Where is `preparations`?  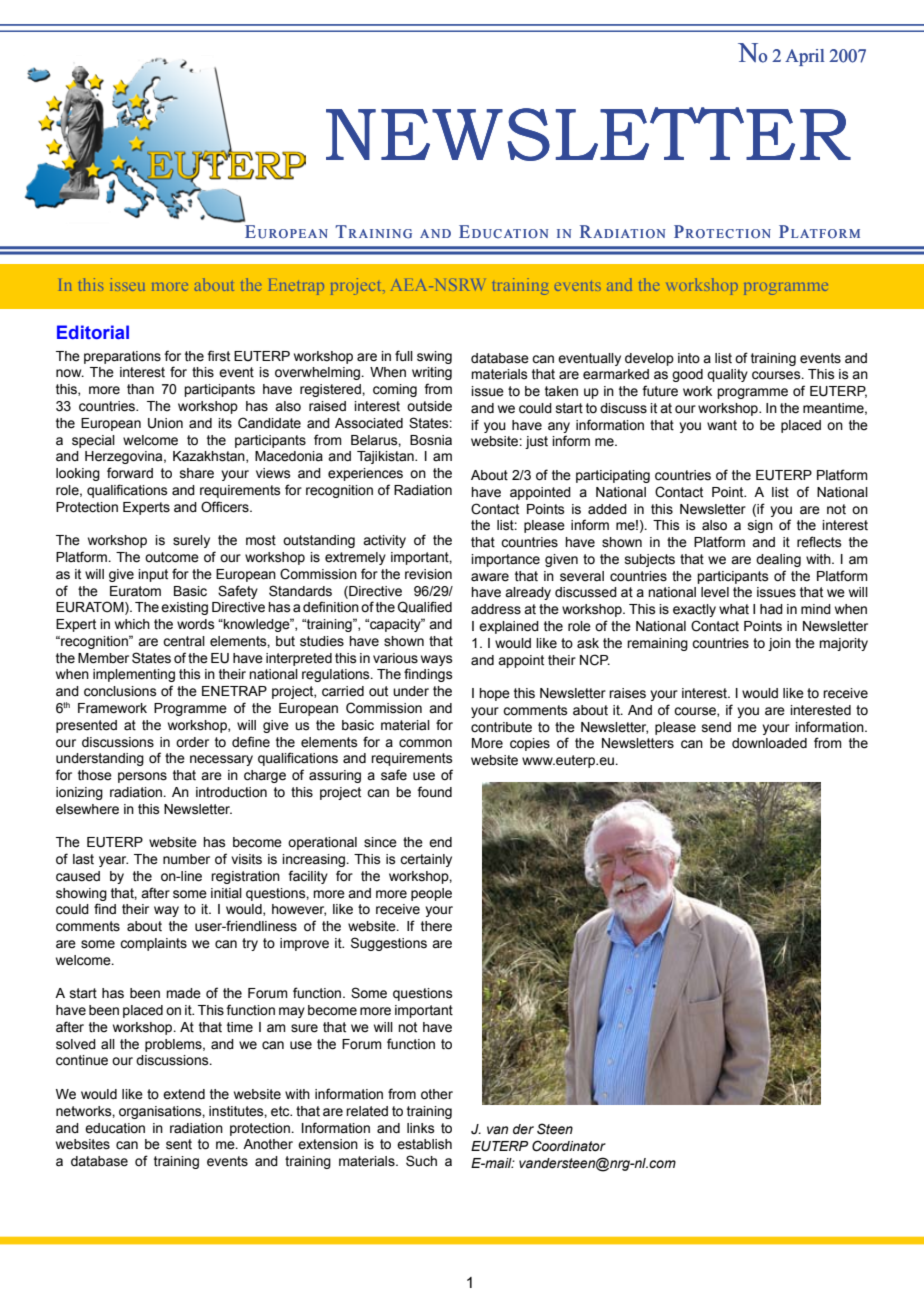
preparations is located at coordinates (122, 357).
